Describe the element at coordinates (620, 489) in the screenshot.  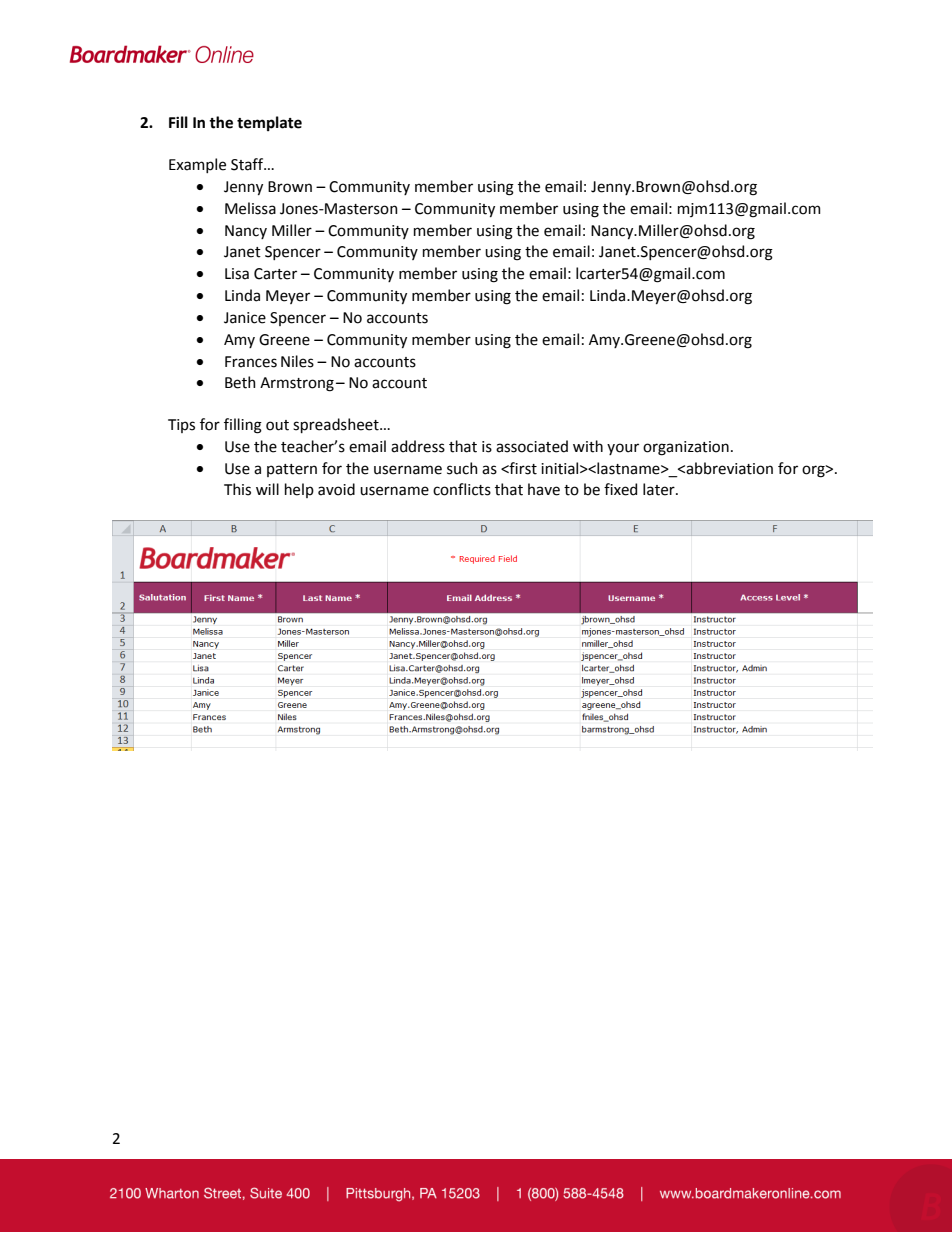
I see `fixed` at that location.
